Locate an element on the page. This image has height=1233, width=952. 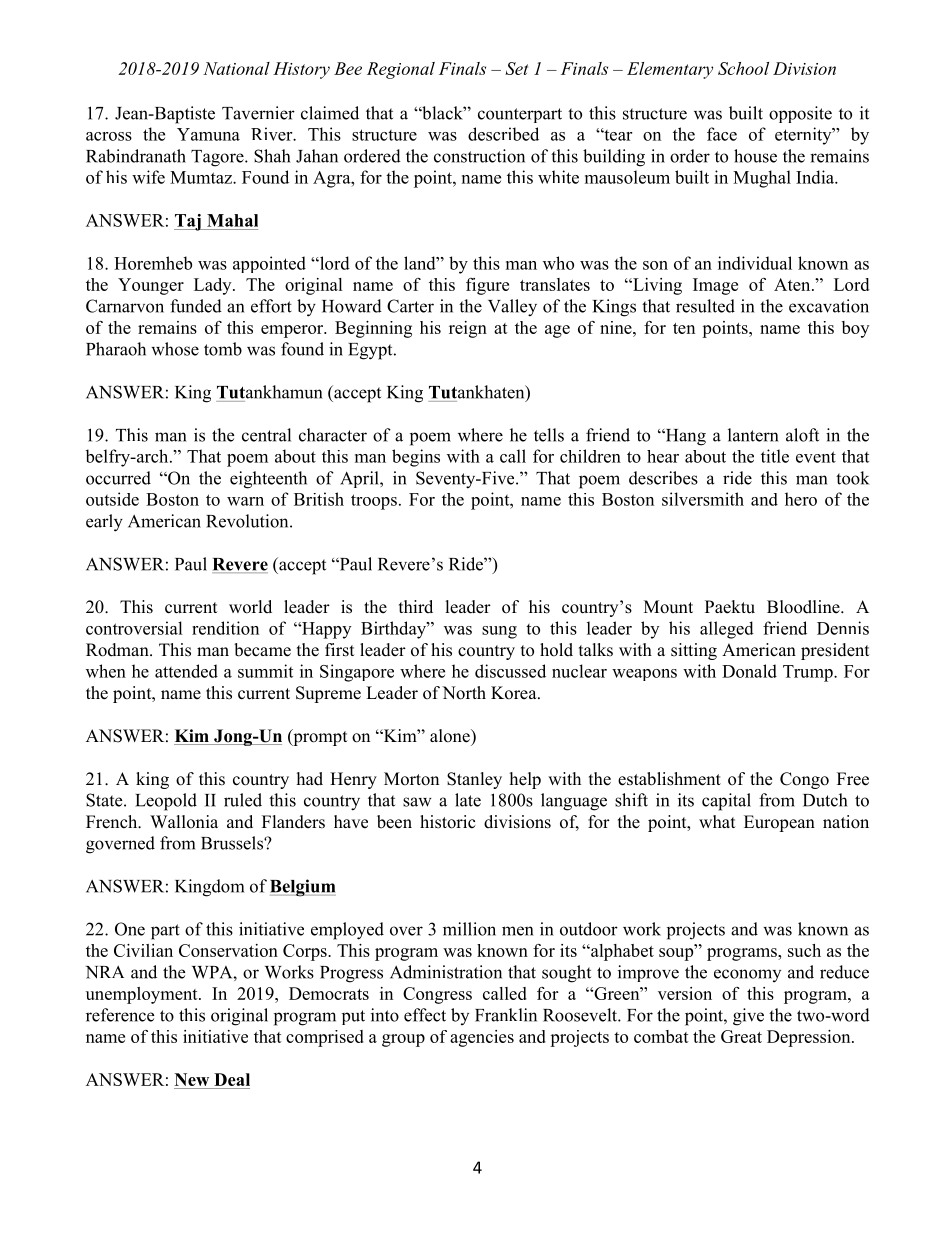
opposite is located at coordinates (800, 114).
